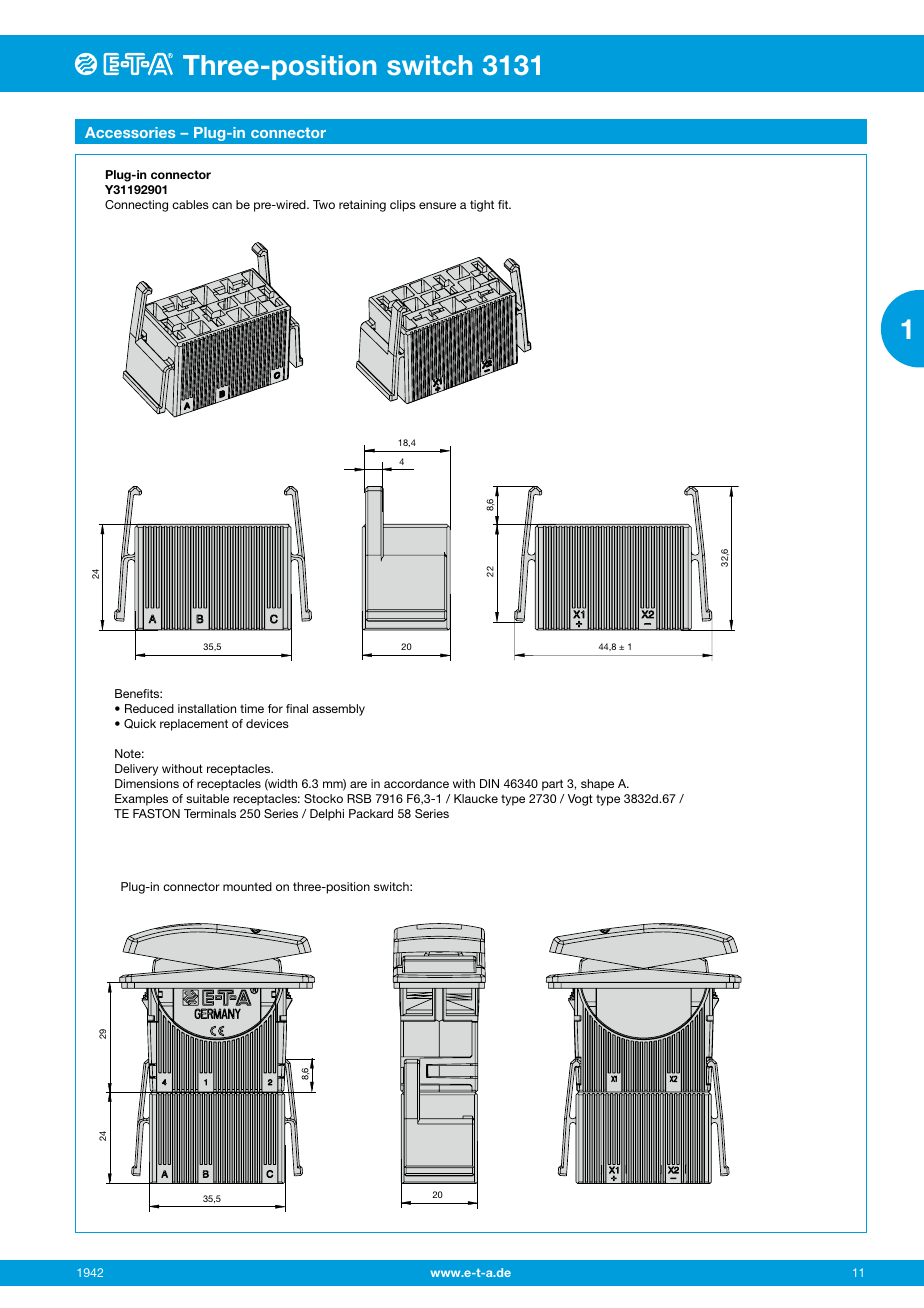  I want to click on Packard, so click(371, 813).
